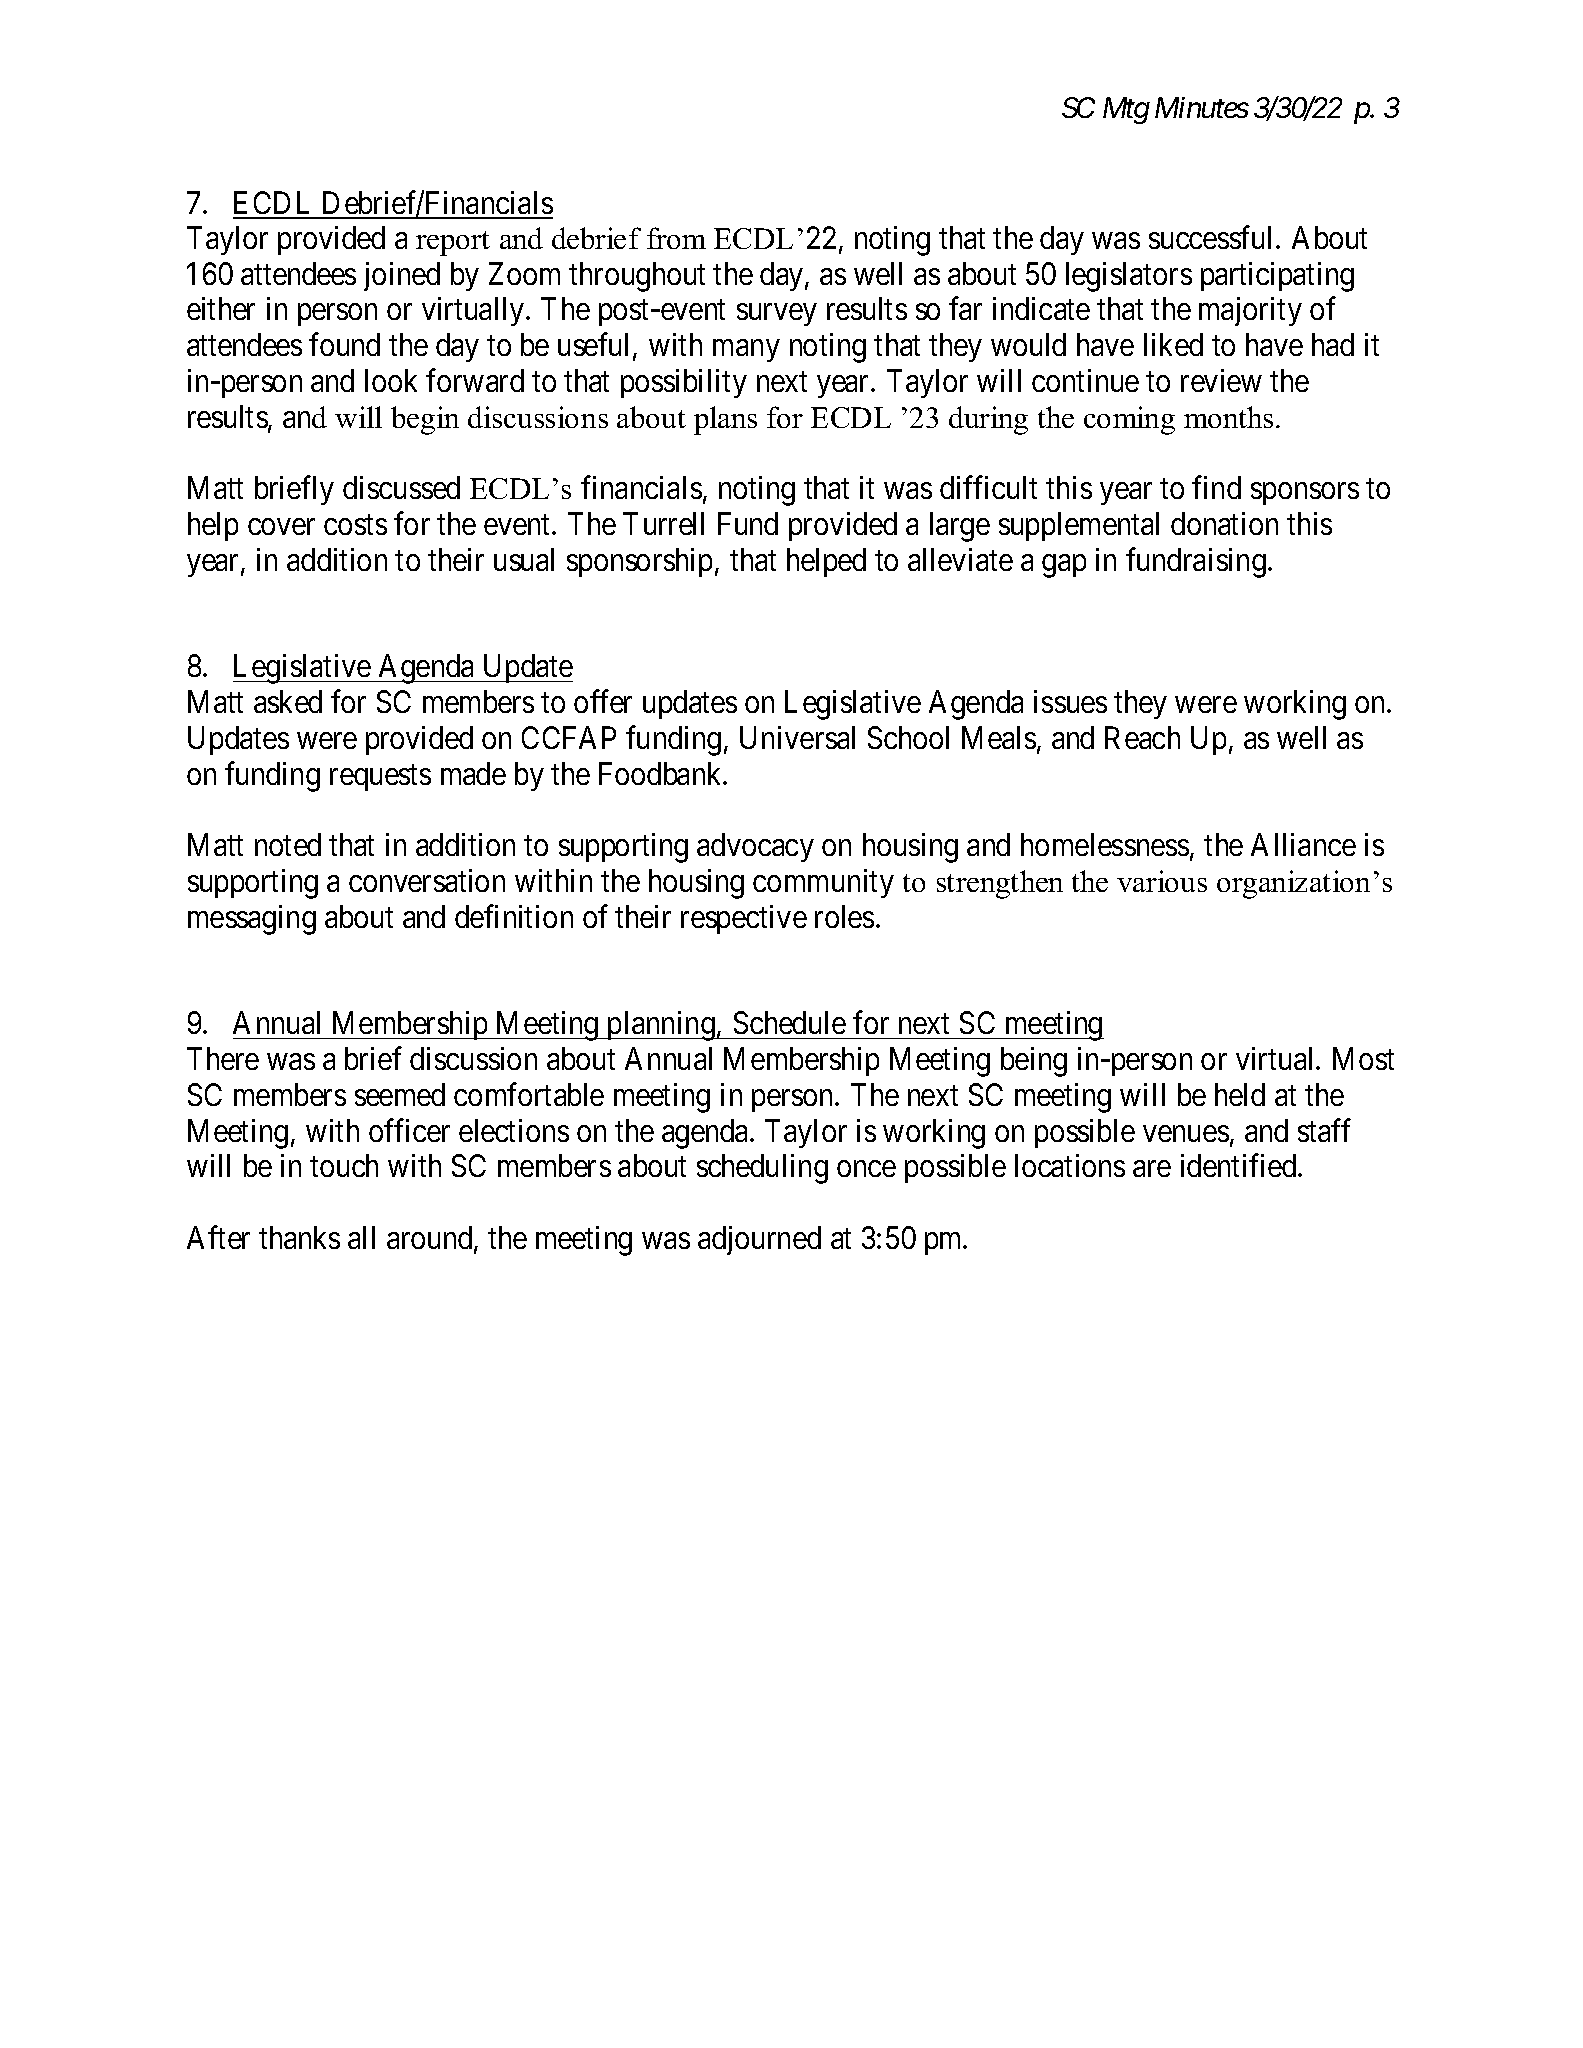 Image resolution: width=1583 pixels, height=2048 pixels. Describe the element at coordinates (344, 1165) in the screenshot. I see `touch` at that location.
